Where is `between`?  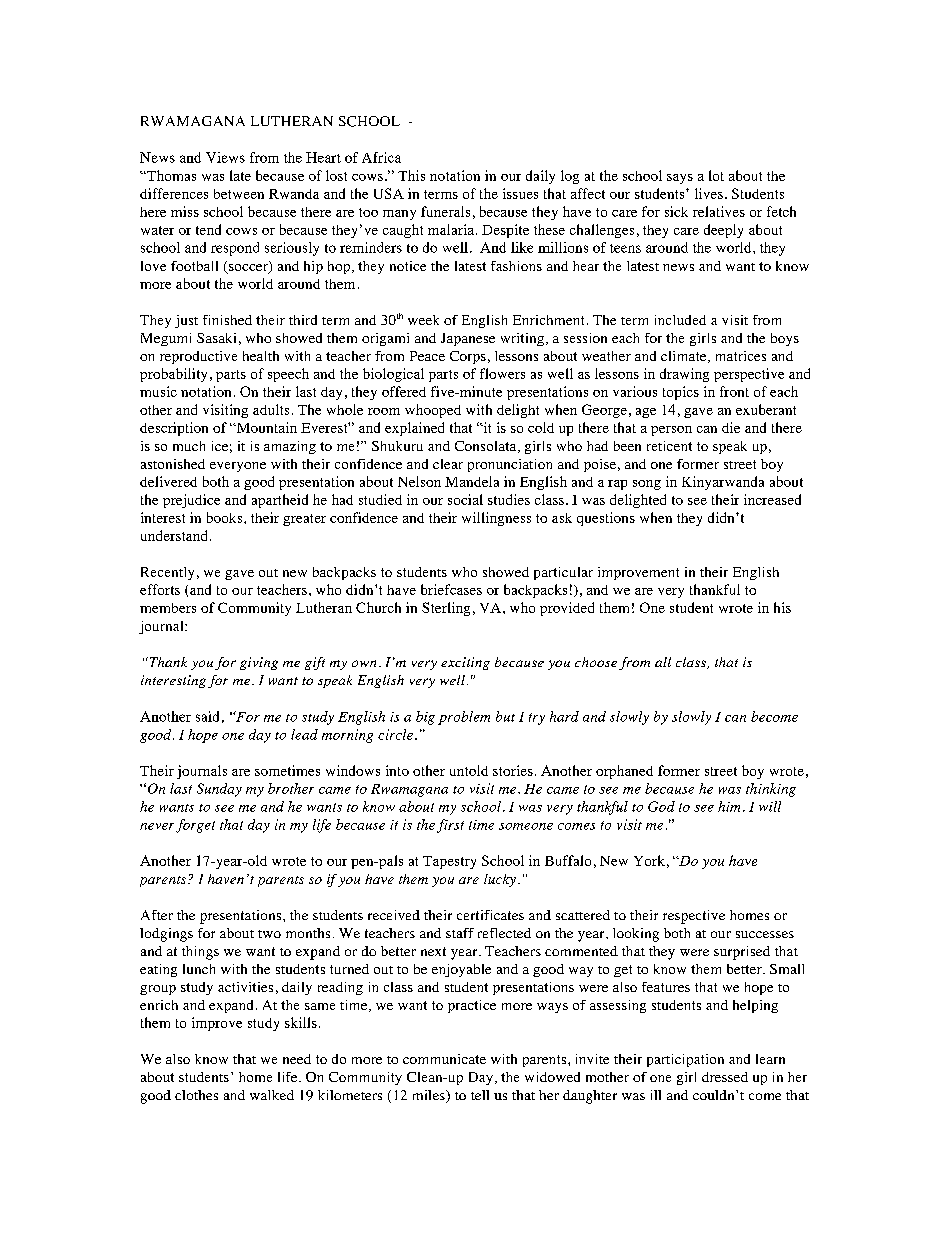
between is located at coordinates (239, 194).
